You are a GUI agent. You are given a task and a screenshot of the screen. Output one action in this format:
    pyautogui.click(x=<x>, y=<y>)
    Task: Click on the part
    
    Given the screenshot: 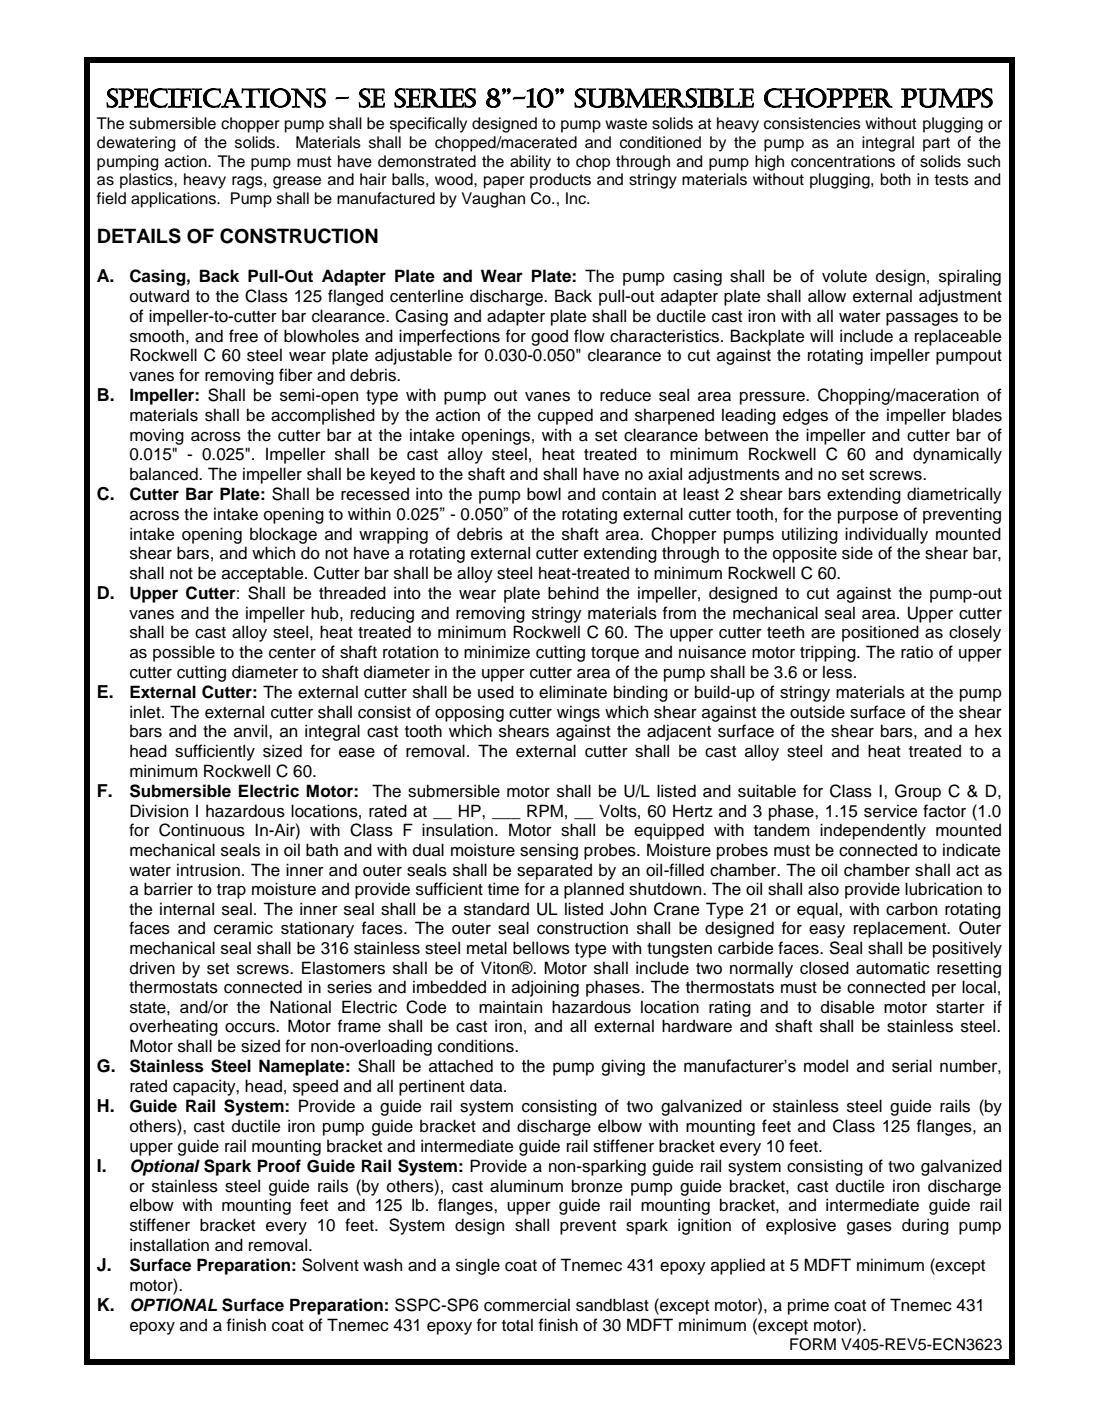 What is the action you would take?
    pyautogui.click(x=936, y=144)
